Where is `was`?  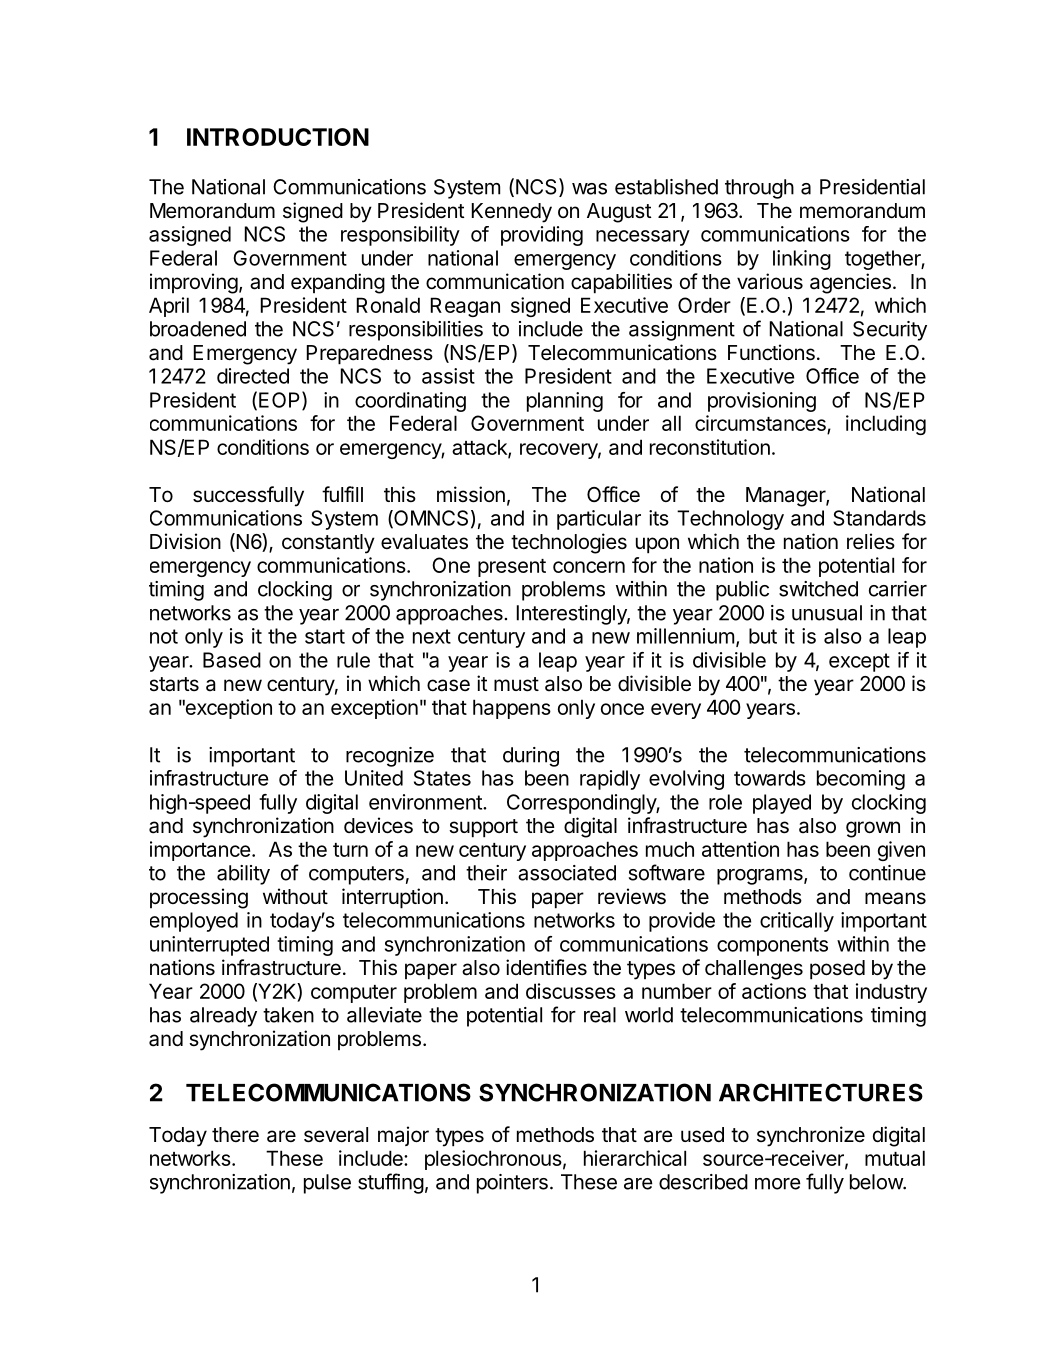
was is located at coordinates (589, 189).
